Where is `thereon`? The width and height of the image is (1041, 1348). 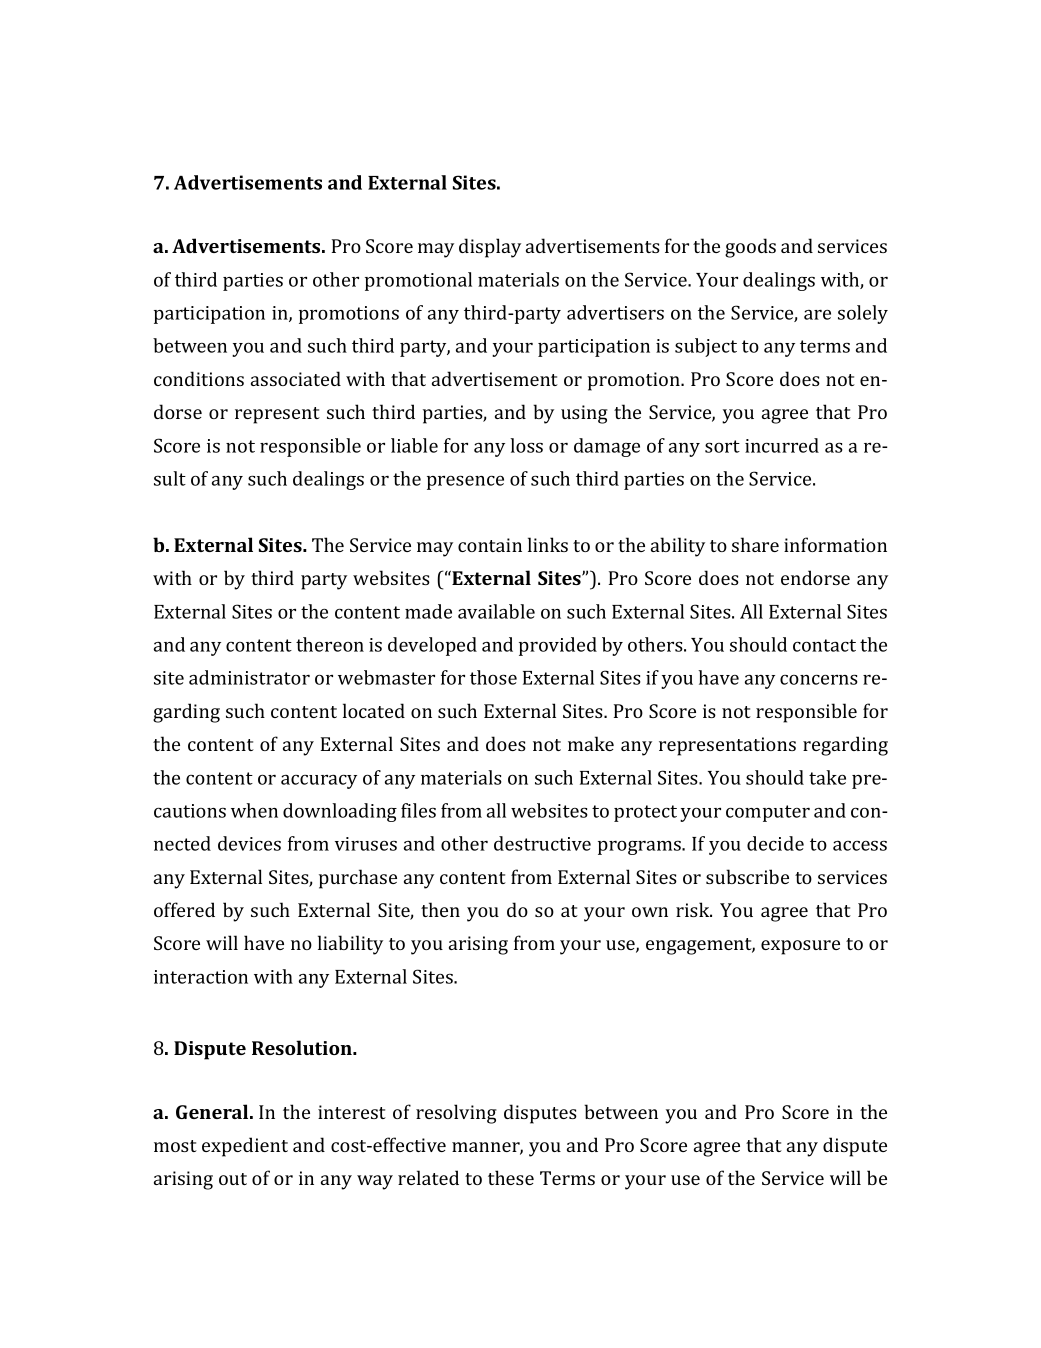 thereon is located at coordinates (330, 644).
